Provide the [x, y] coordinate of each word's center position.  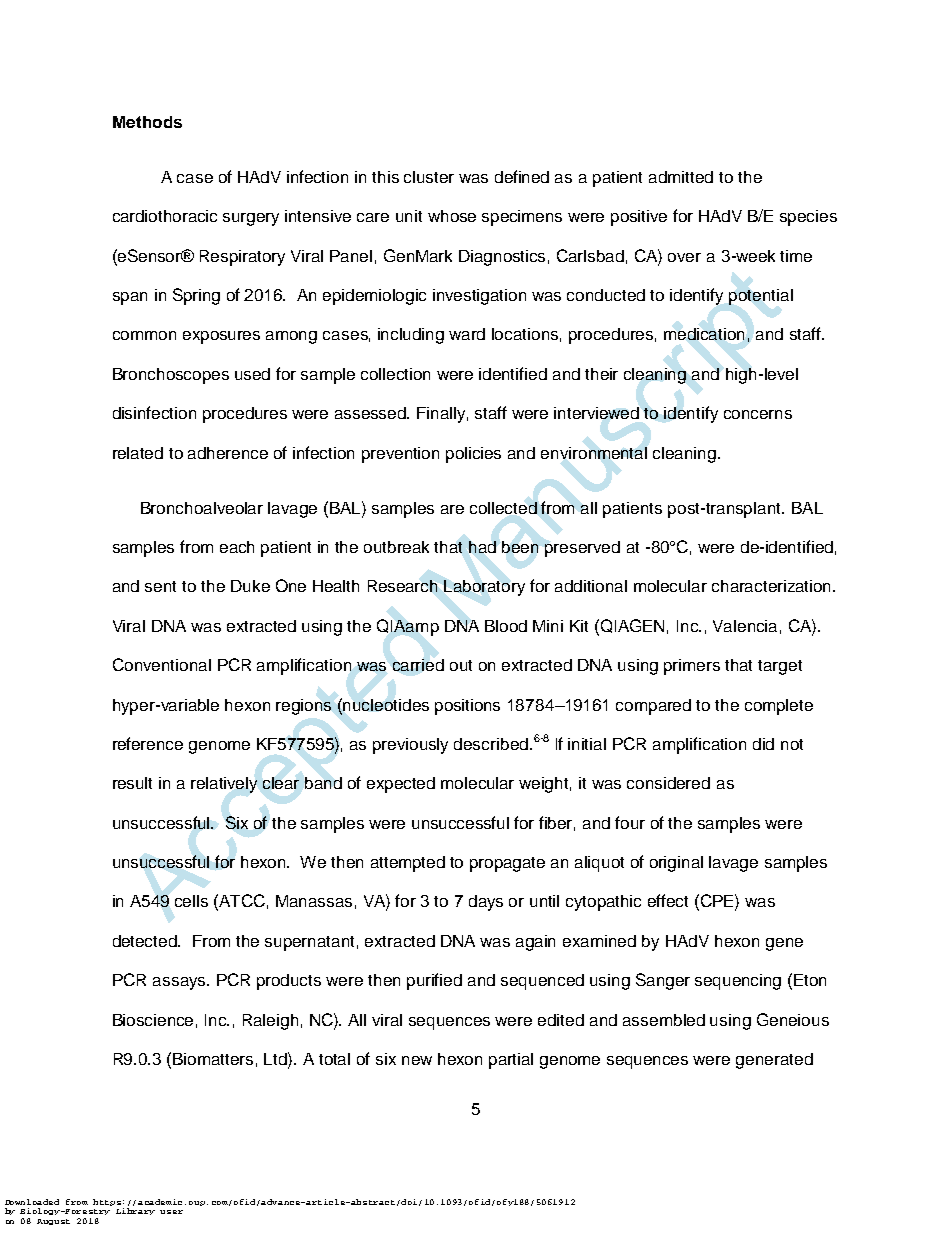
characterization [773, 586]
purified [434, 981]
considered [668, 783]
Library [135, 1211]
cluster [429, 177]
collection [395, 374]
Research [402, 586]
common [144, 335]
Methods [147, 122]
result [132, 783]
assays [180, 983]
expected [401, 785]
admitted [681, 177]
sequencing [738, 982]
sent [160, 586]
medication [704, 334]
